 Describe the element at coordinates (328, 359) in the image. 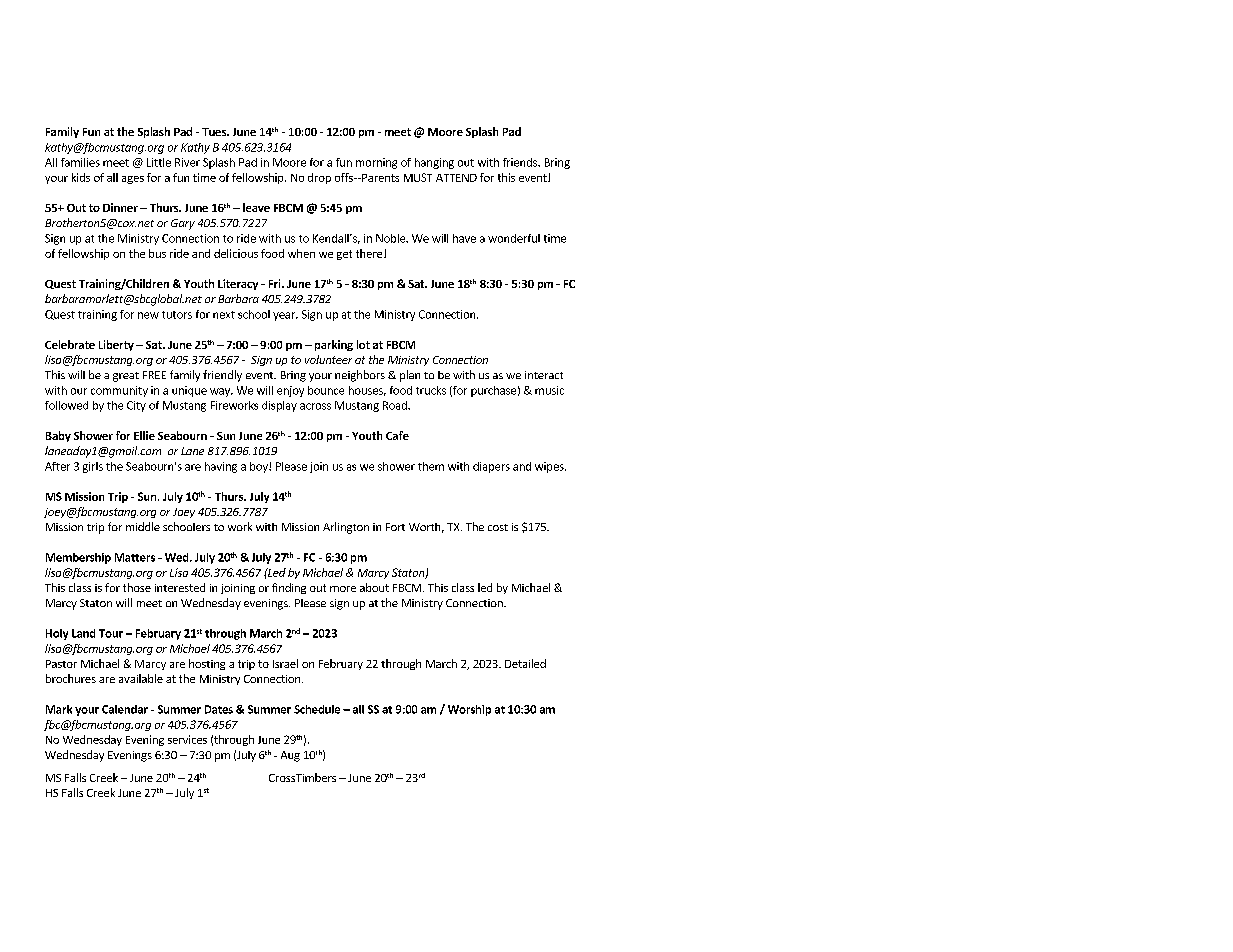

I see `volunteer` at that location.
